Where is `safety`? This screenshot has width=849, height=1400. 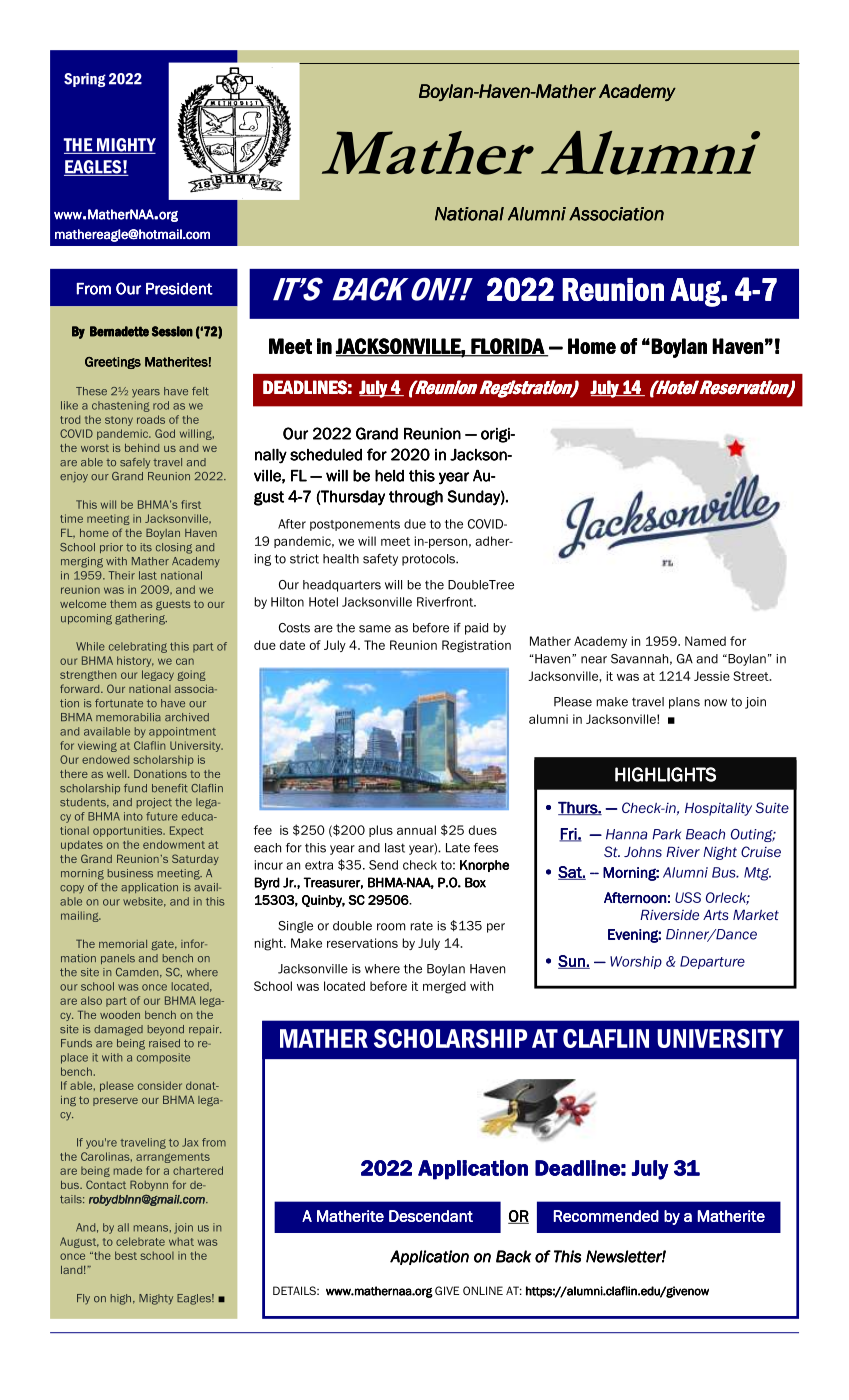 safety is located at coordinates (380, 560).
